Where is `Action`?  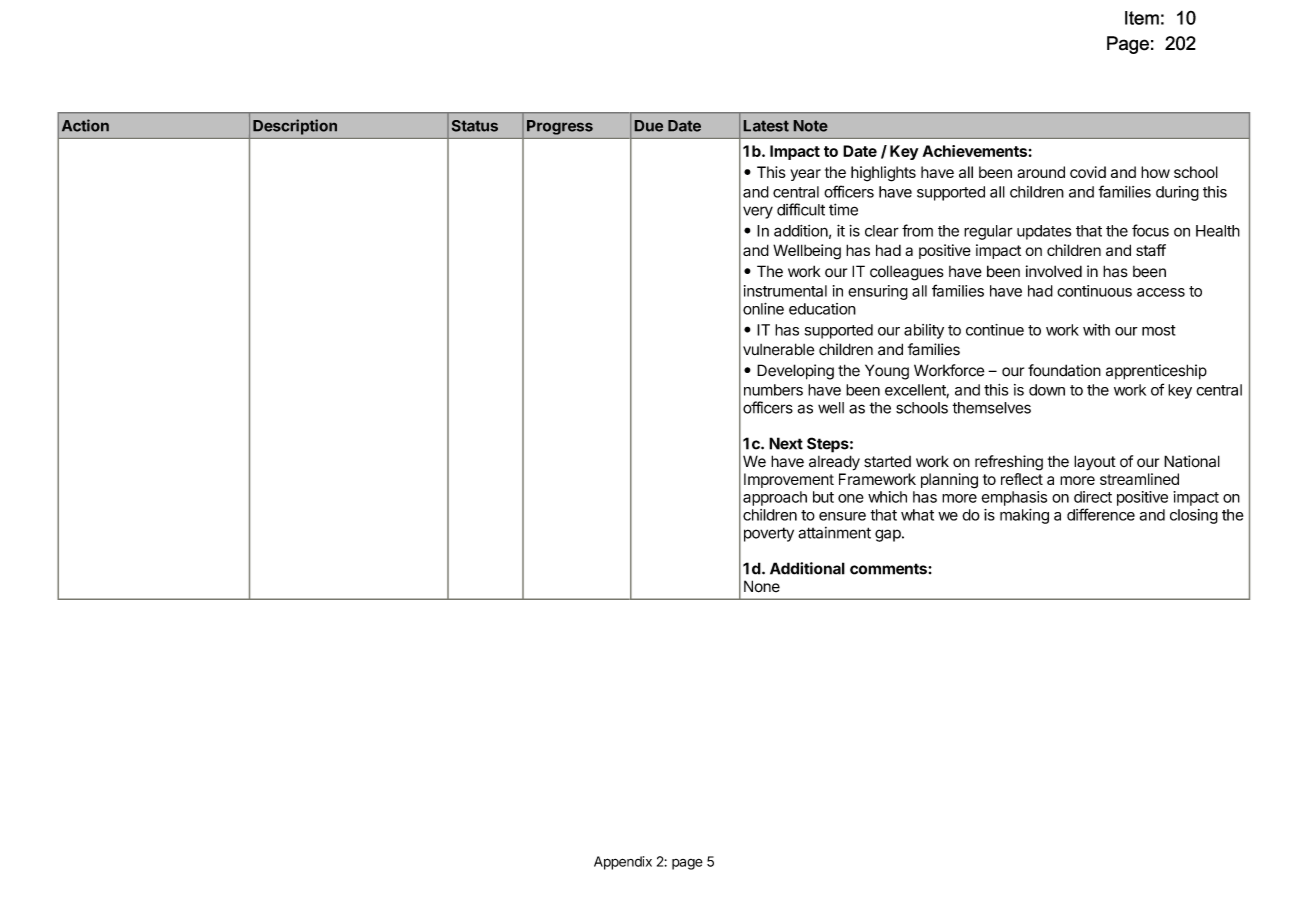 Action is located at coordinates (85, 125).
